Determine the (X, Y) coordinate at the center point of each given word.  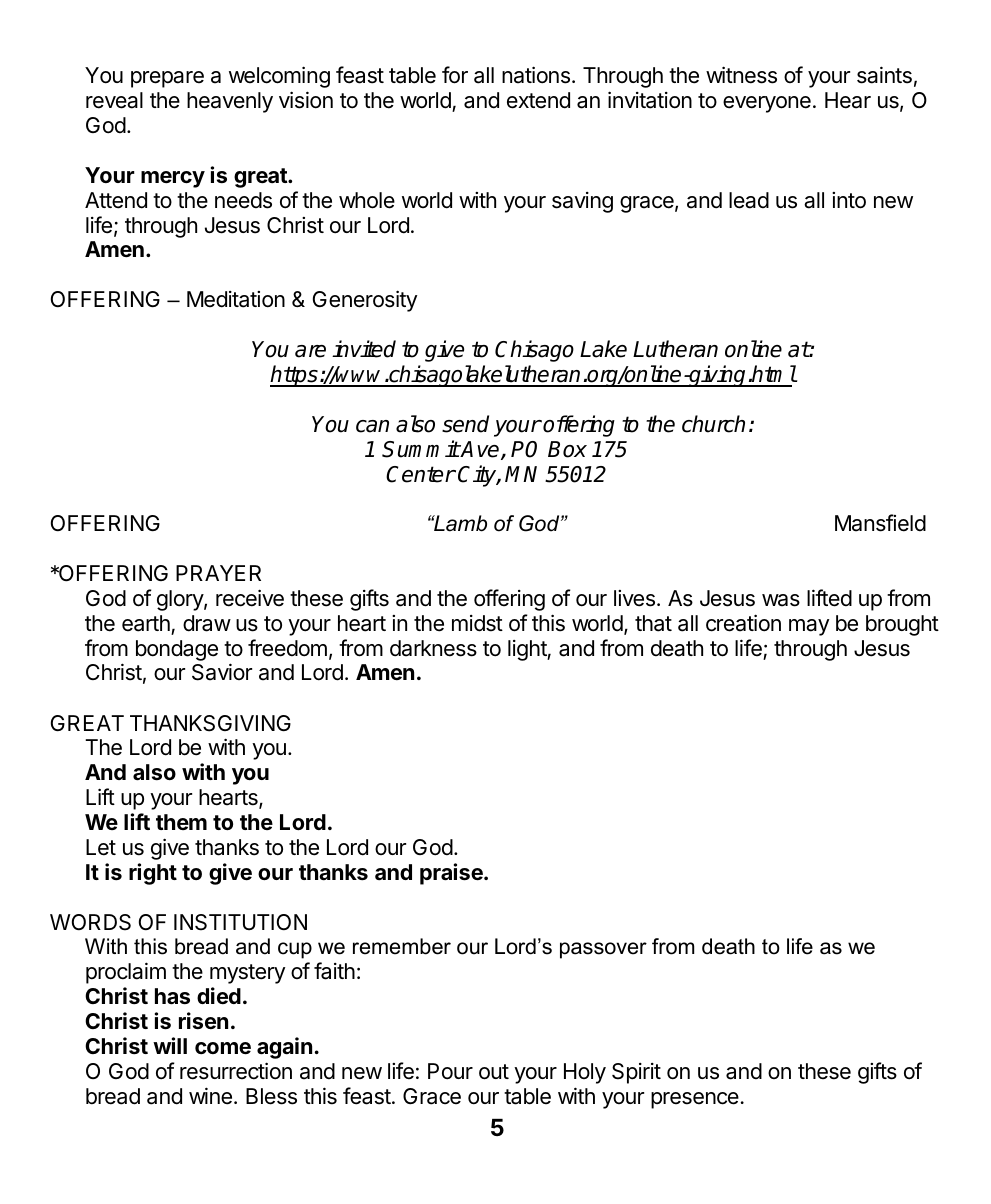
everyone (767, 104)
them (181, 822)
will (170, 1045)
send (465, 424)
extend (538, 100)
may (809, 627)
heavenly (230, 102)
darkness (433, 648)
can (372, 426)
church (713, 424)
